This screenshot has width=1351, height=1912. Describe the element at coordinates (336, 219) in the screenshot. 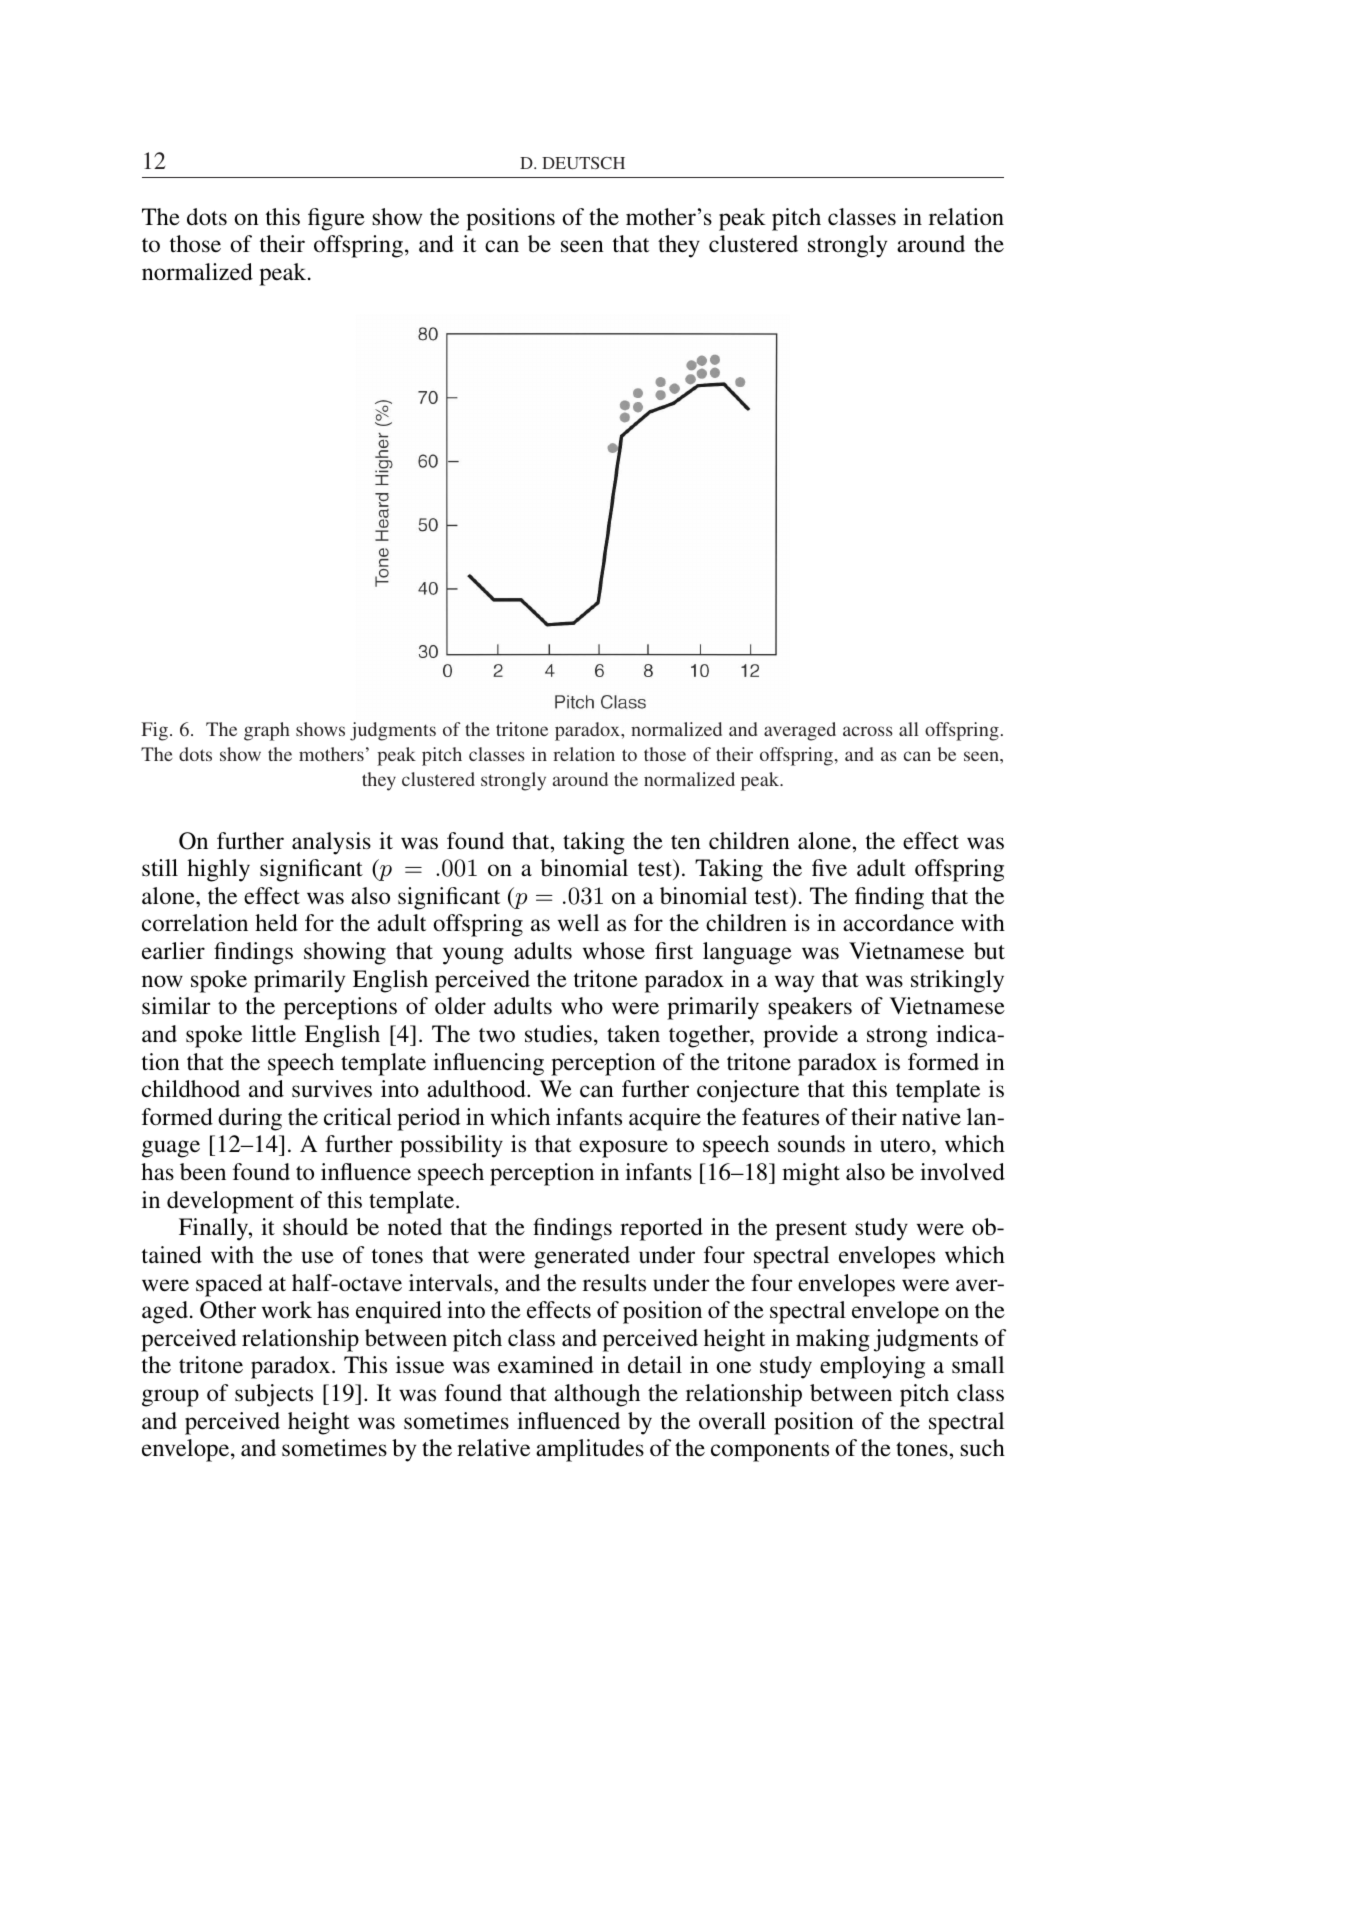

I see `figure` at that location.
